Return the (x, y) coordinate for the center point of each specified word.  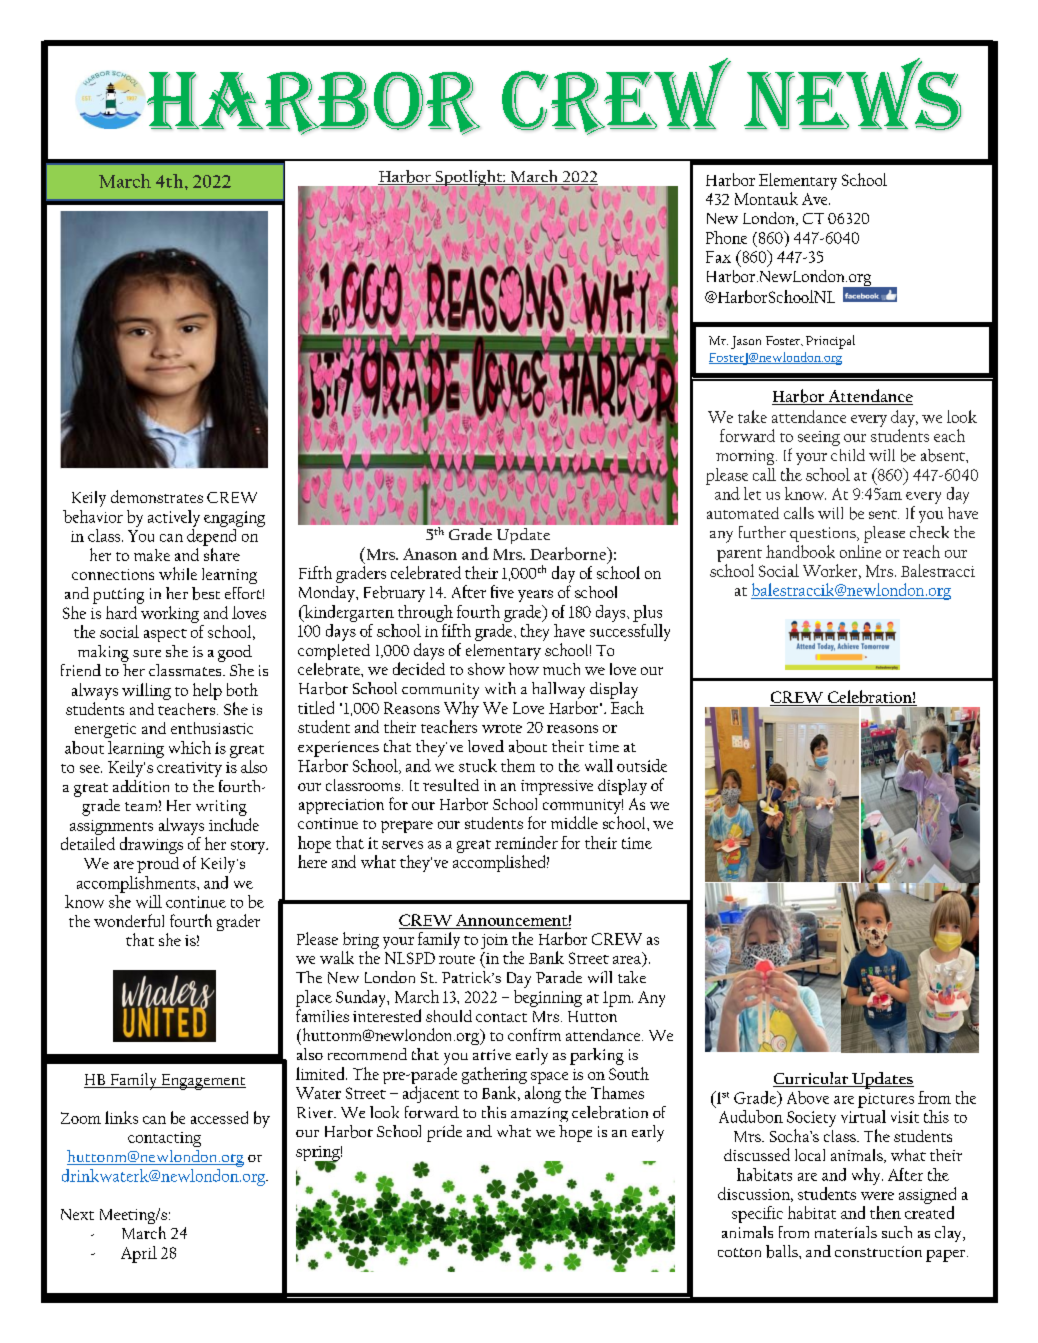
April (139, 1254)
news (852, 94)
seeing (819, 438)
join (494, 941)
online (860, 551)
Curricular (811, 1079)
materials (846, 1232)
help (207, 691)
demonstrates (157, 496)
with (500, 688)
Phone (726, 237)
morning (746, 457)
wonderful (129, 920)
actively (174, 518)
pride (444, 1133)
